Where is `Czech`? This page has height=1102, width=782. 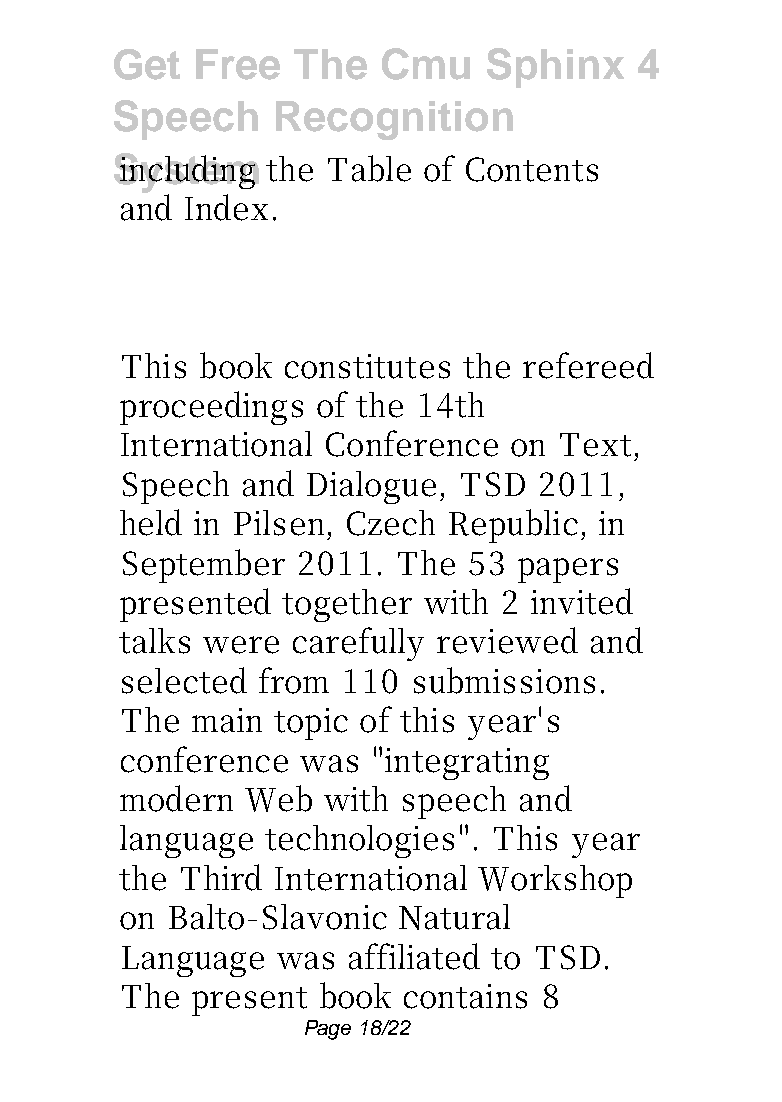
Czech is located at coordinates (391, 523).
